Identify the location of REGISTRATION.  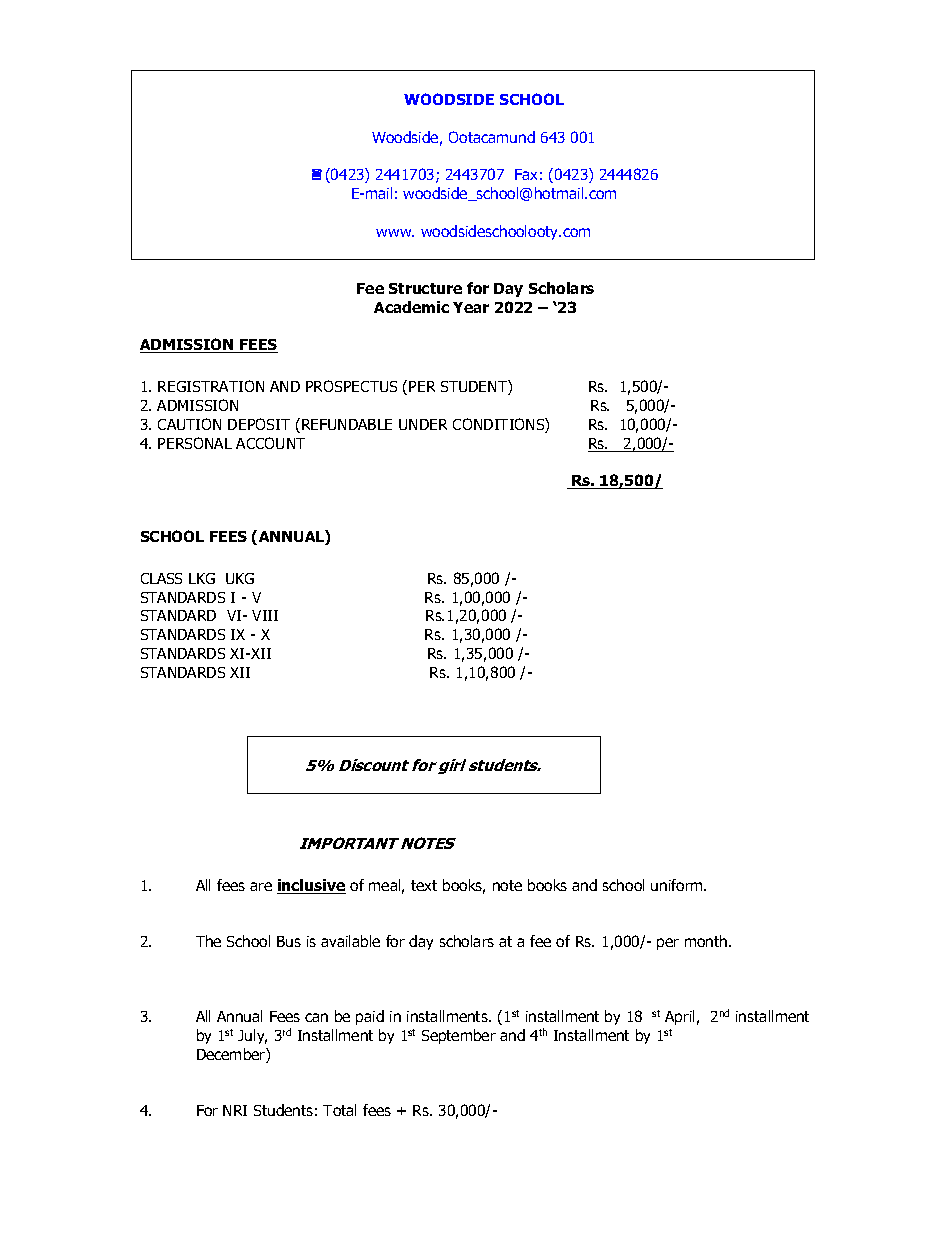
(211, 386).
